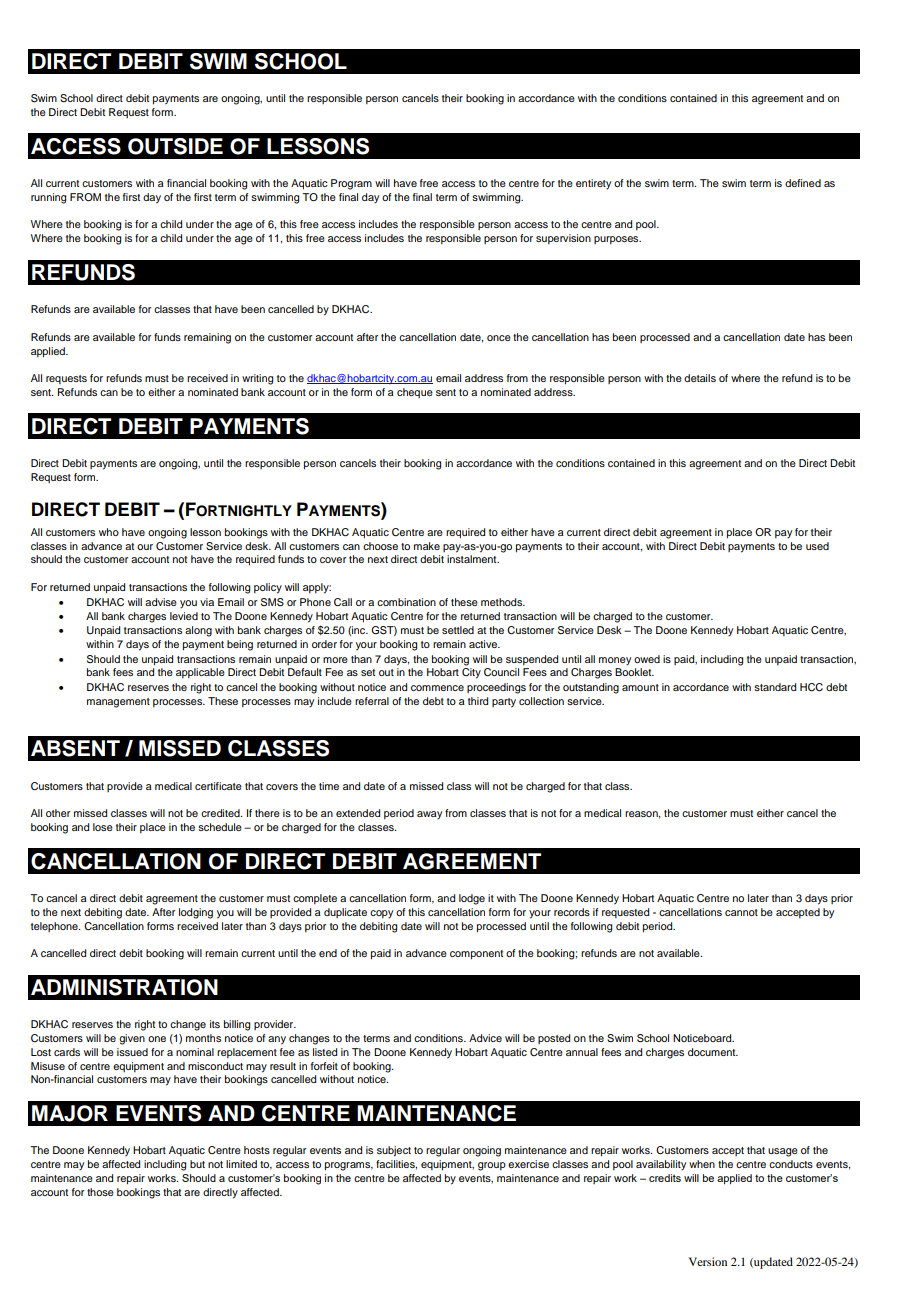 The height and width of the image is (1308, 924). Describe the element at coordinates (472, 899) in the image. I see `lodge` at that location.
